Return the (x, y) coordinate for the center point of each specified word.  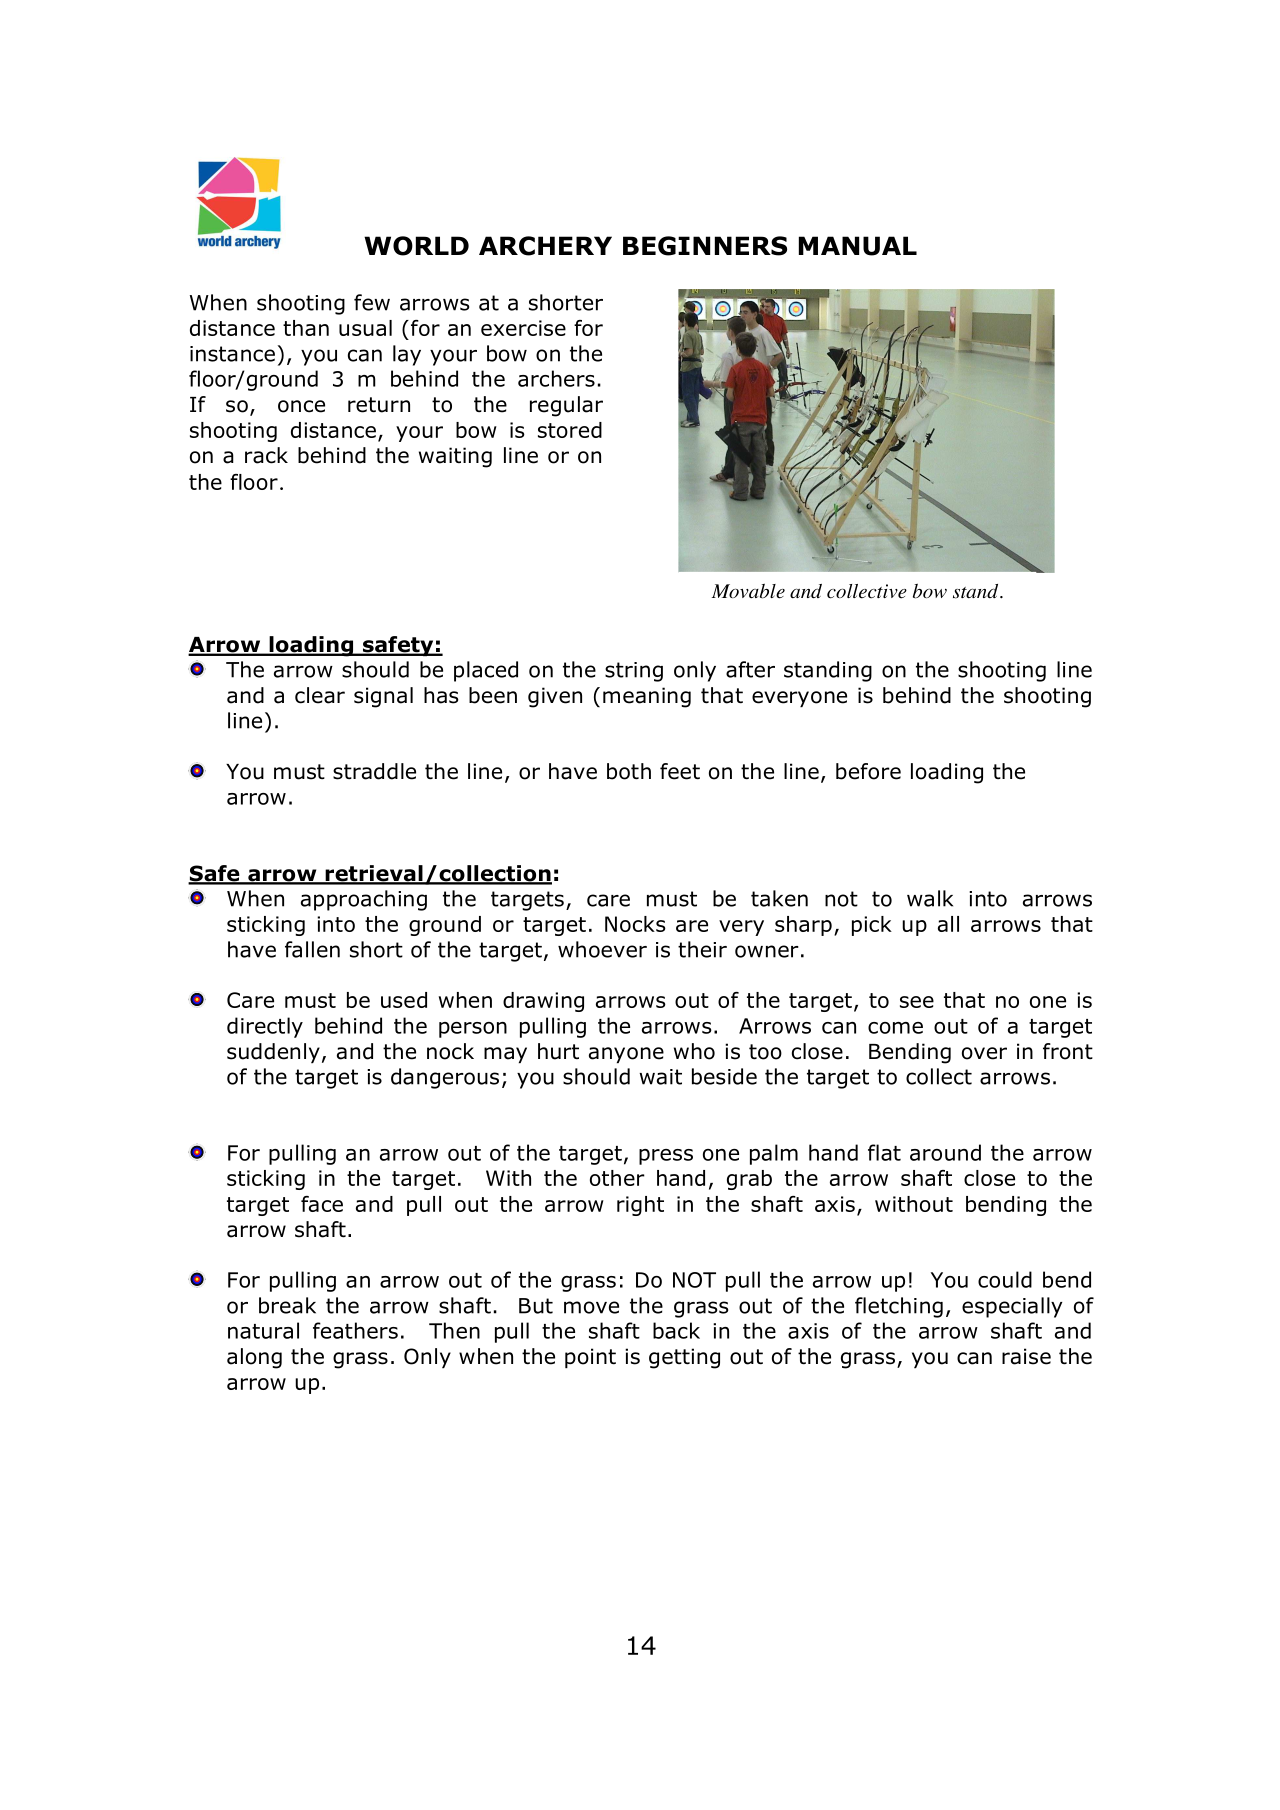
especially (1012, 1307)
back (676, 1330)
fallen (312, 949)
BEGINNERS (705, 246)
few (372, 302)
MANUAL (858, 246)
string (634, 672)
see (917, 1002)
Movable (748, 591)
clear (320, 695)
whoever (602, 949)
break (287, 1305)
